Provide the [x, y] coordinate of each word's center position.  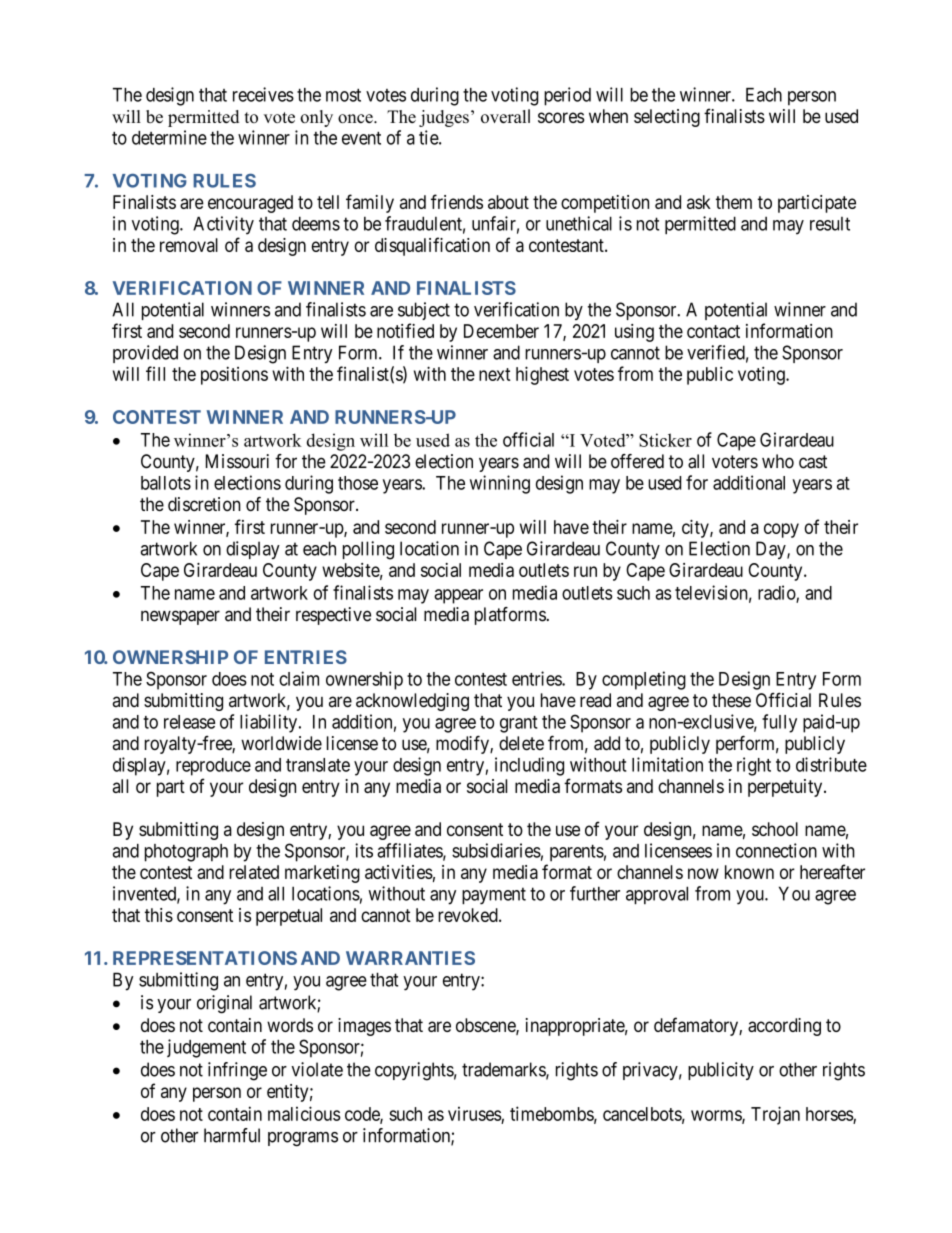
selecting [667, 118]
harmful [232, 1135]
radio [777, 593]
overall [505, 116]
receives [263, 94]
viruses [475, 1114]
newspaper [180, 617]
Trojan [775, 1115]
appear [458, 596]
